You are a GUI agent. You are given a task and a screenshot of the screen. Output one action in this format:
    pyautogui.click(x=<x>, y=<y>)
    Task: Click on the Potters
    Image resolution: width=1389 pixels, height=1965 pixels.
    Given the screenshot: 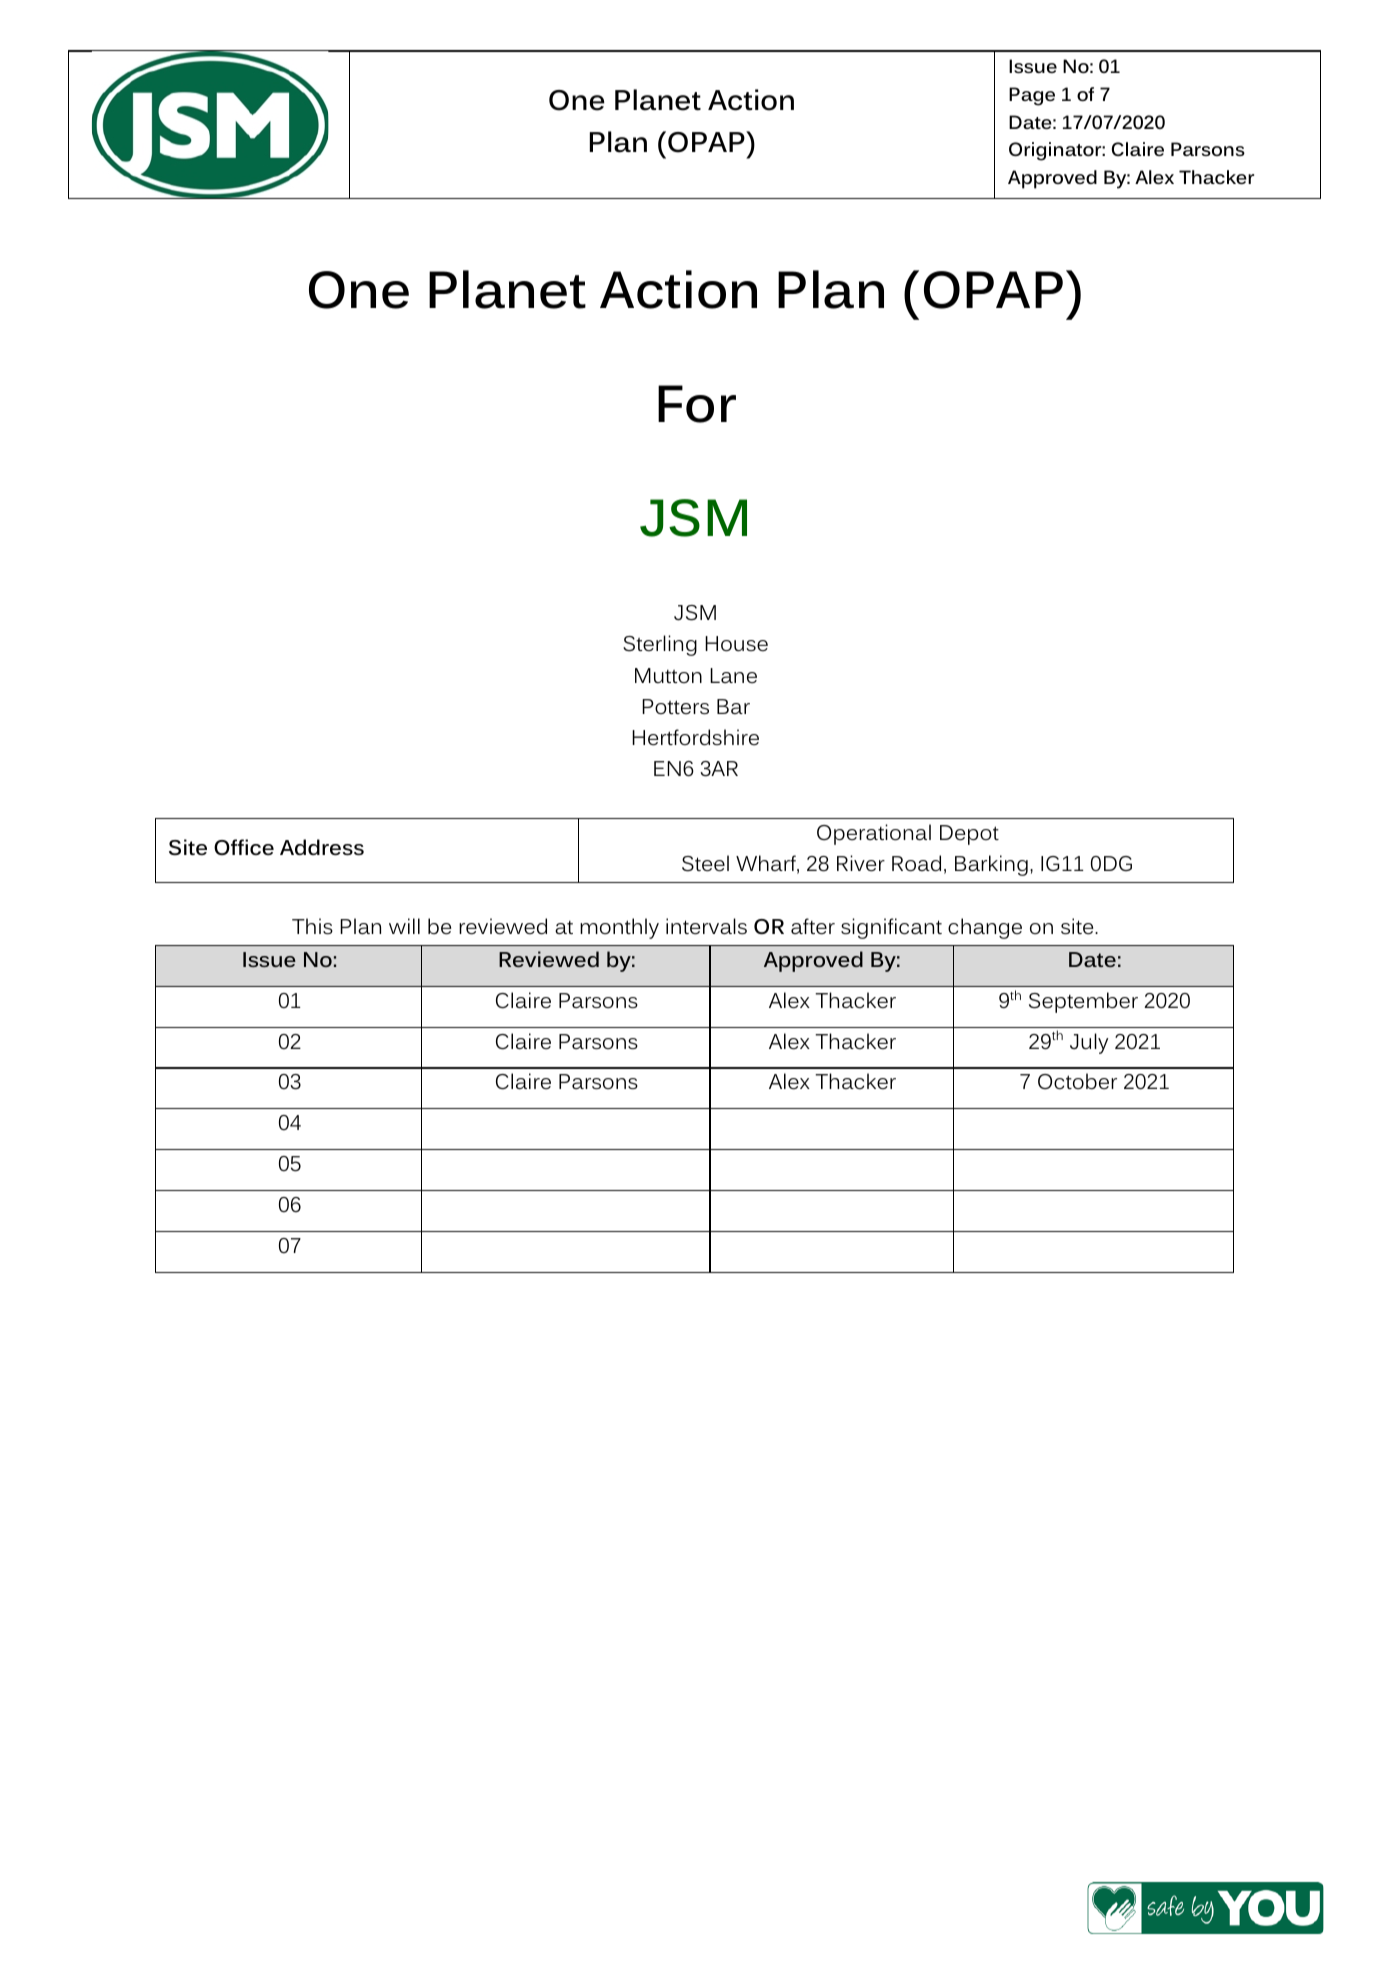 What is the action you would take?
    pyautogui.click(x=675, y=707)
